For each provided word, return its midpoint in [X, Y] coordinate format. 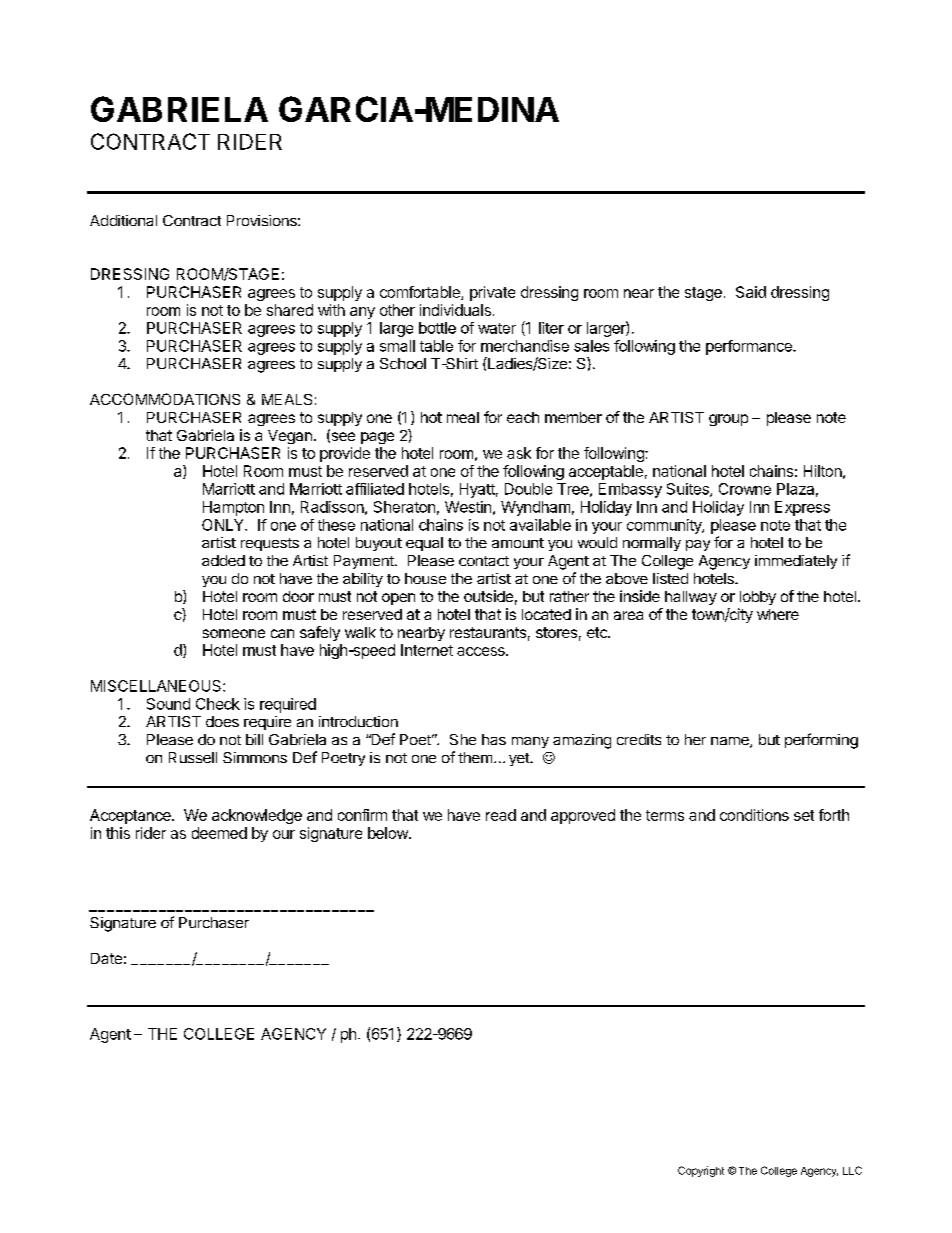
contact [484, 561]
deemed [219, 833]
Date [106, 958]
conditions [754, 815]
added [223, 560]
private [492, 293]
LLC [852, 1170]
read [501, 815]
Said [751, 292]
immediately [796, 562]
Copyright [701, 1171]
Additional [123, 220]
